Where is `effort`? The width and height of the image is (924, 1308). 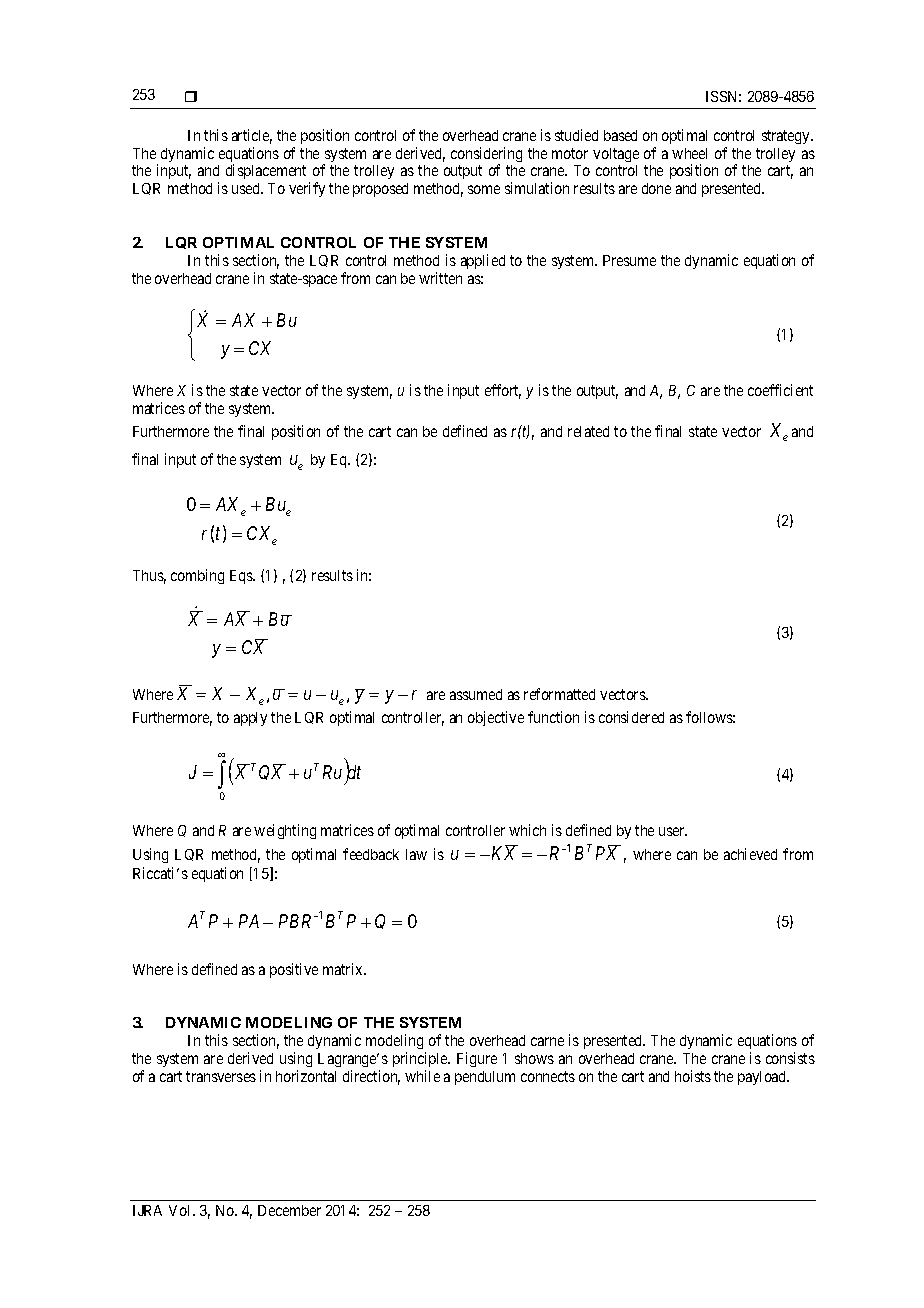
effort is located at coordinates (503, 391).
